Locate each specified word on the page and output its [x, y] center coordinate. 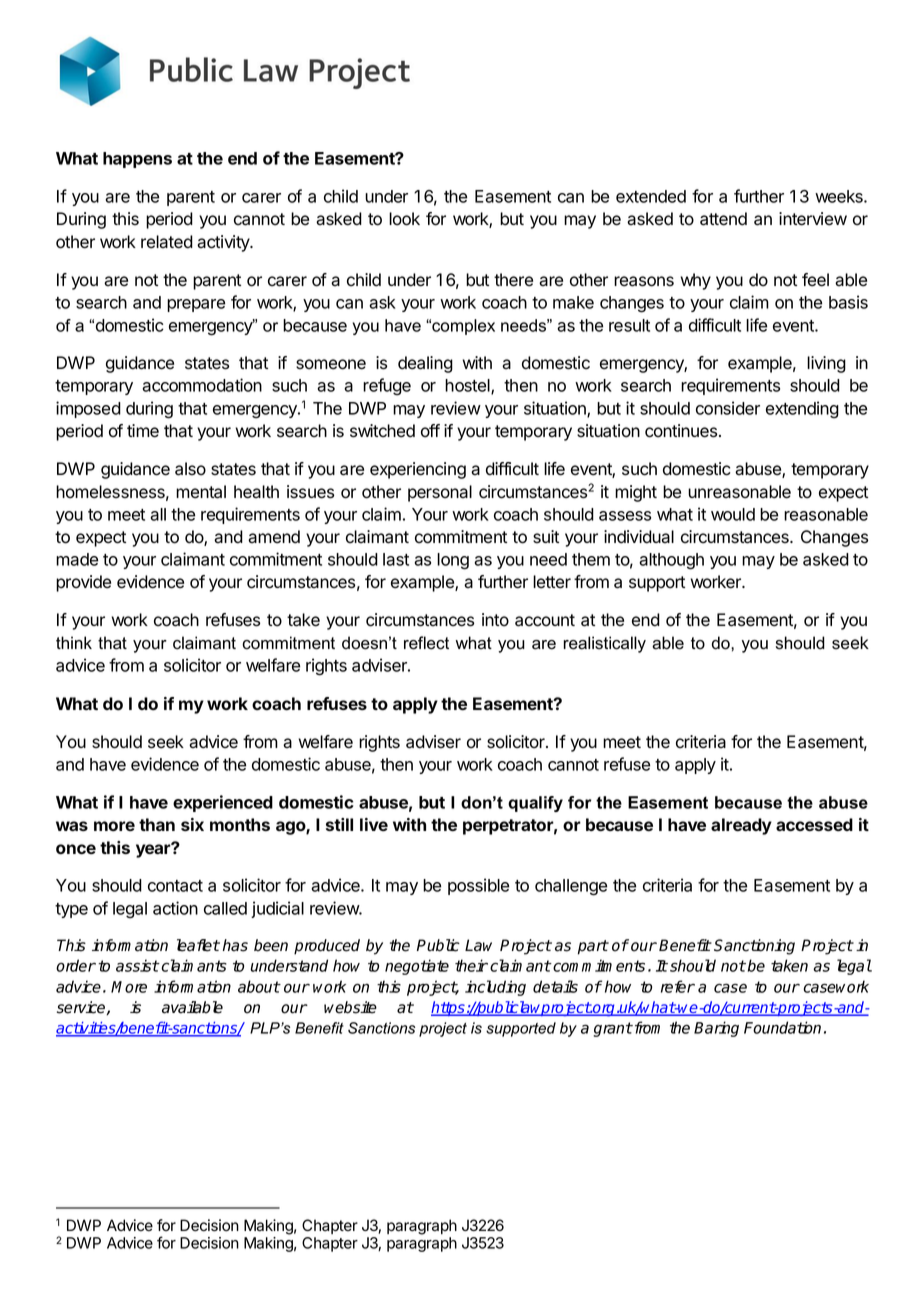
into [495, 620]
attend [723, 219]
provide [83, 583]
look [404, 219]
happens [137, 160]
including [495, 988]
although [671, 561]
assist [137, 965]
